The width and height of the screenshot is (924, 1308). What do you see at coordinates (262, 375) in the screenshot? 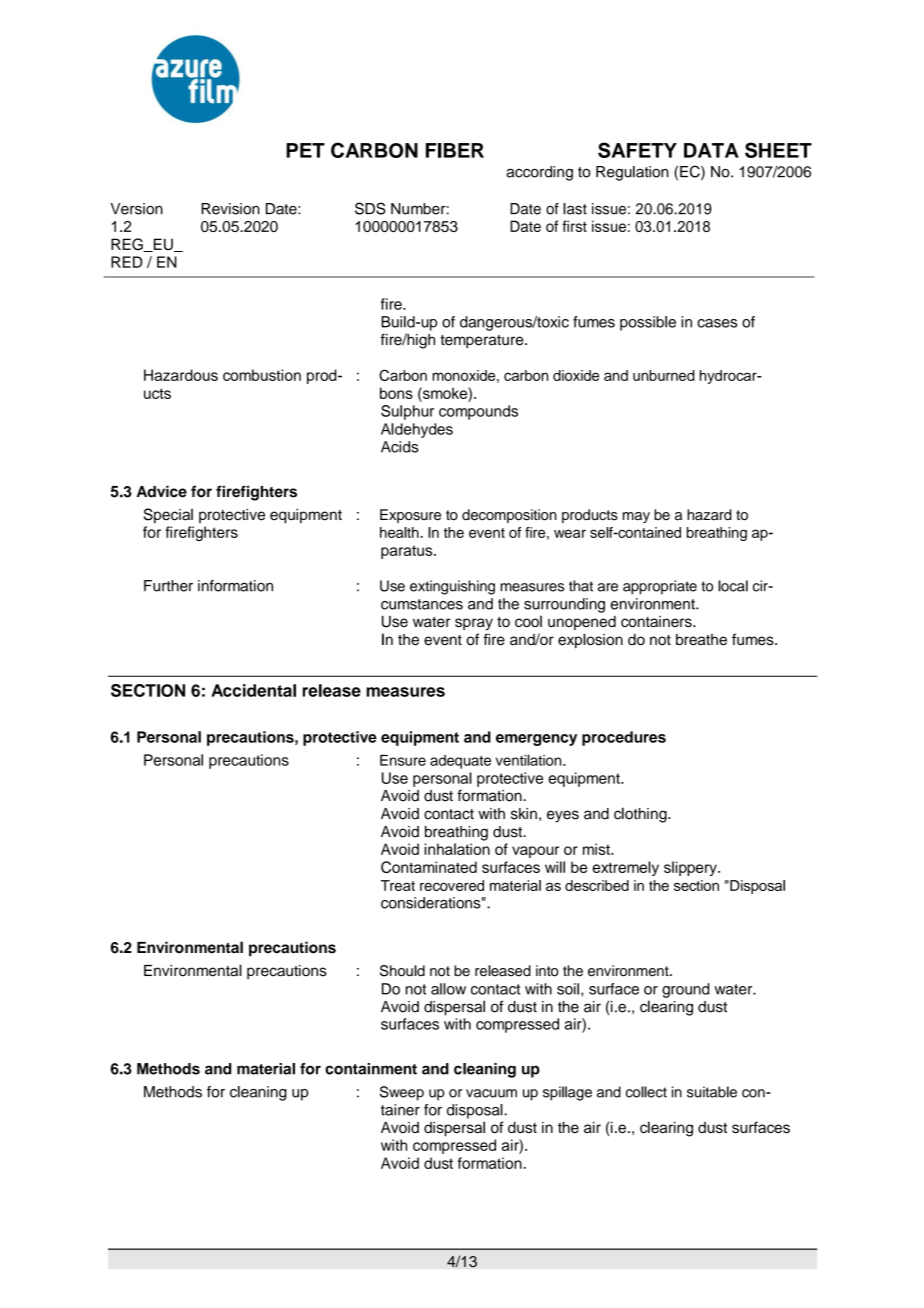
I see `combustion` at bounding box center [262, 375].
